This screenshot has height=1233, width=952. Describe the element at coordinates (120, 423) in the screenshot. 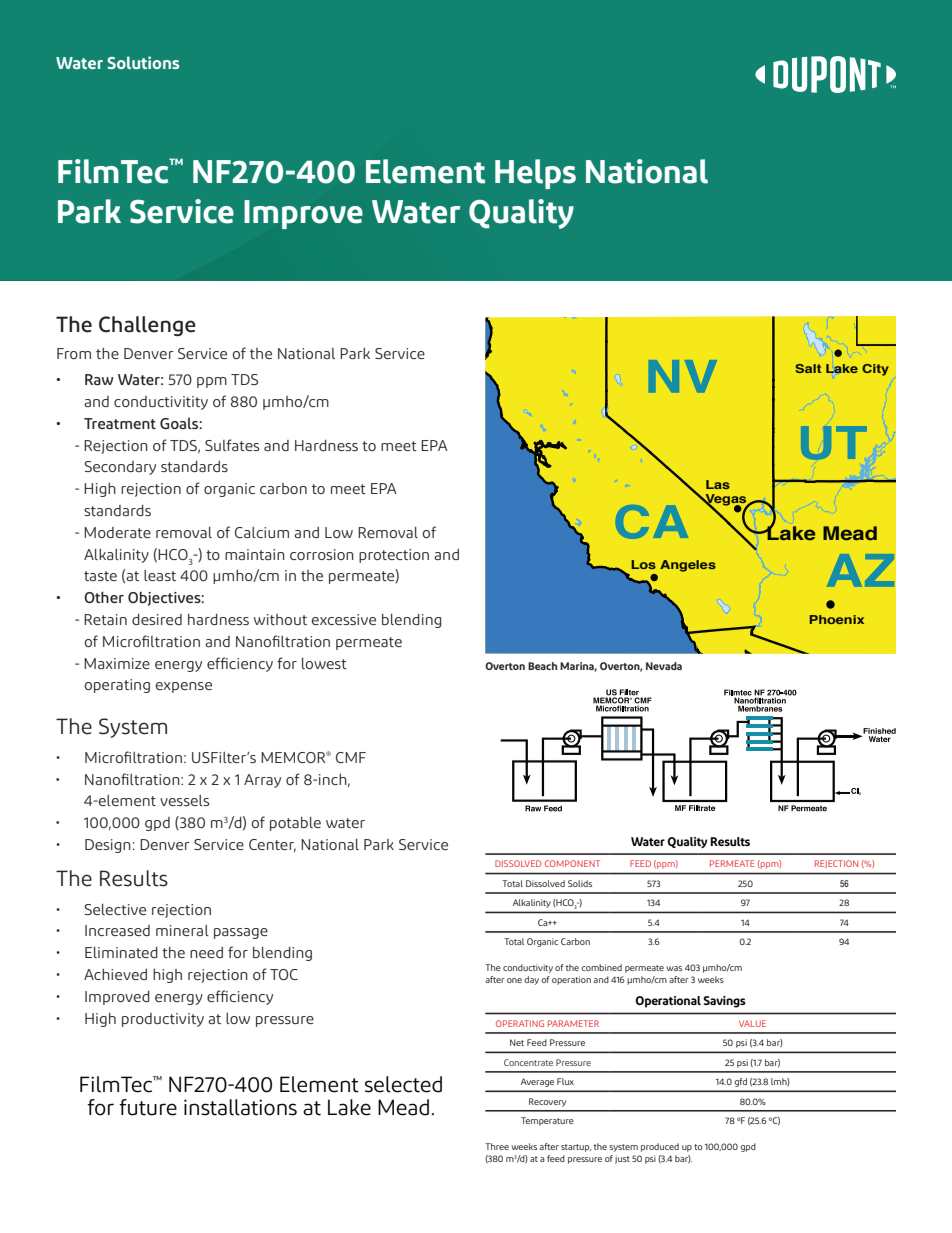

I see `Treatment` at that location.
